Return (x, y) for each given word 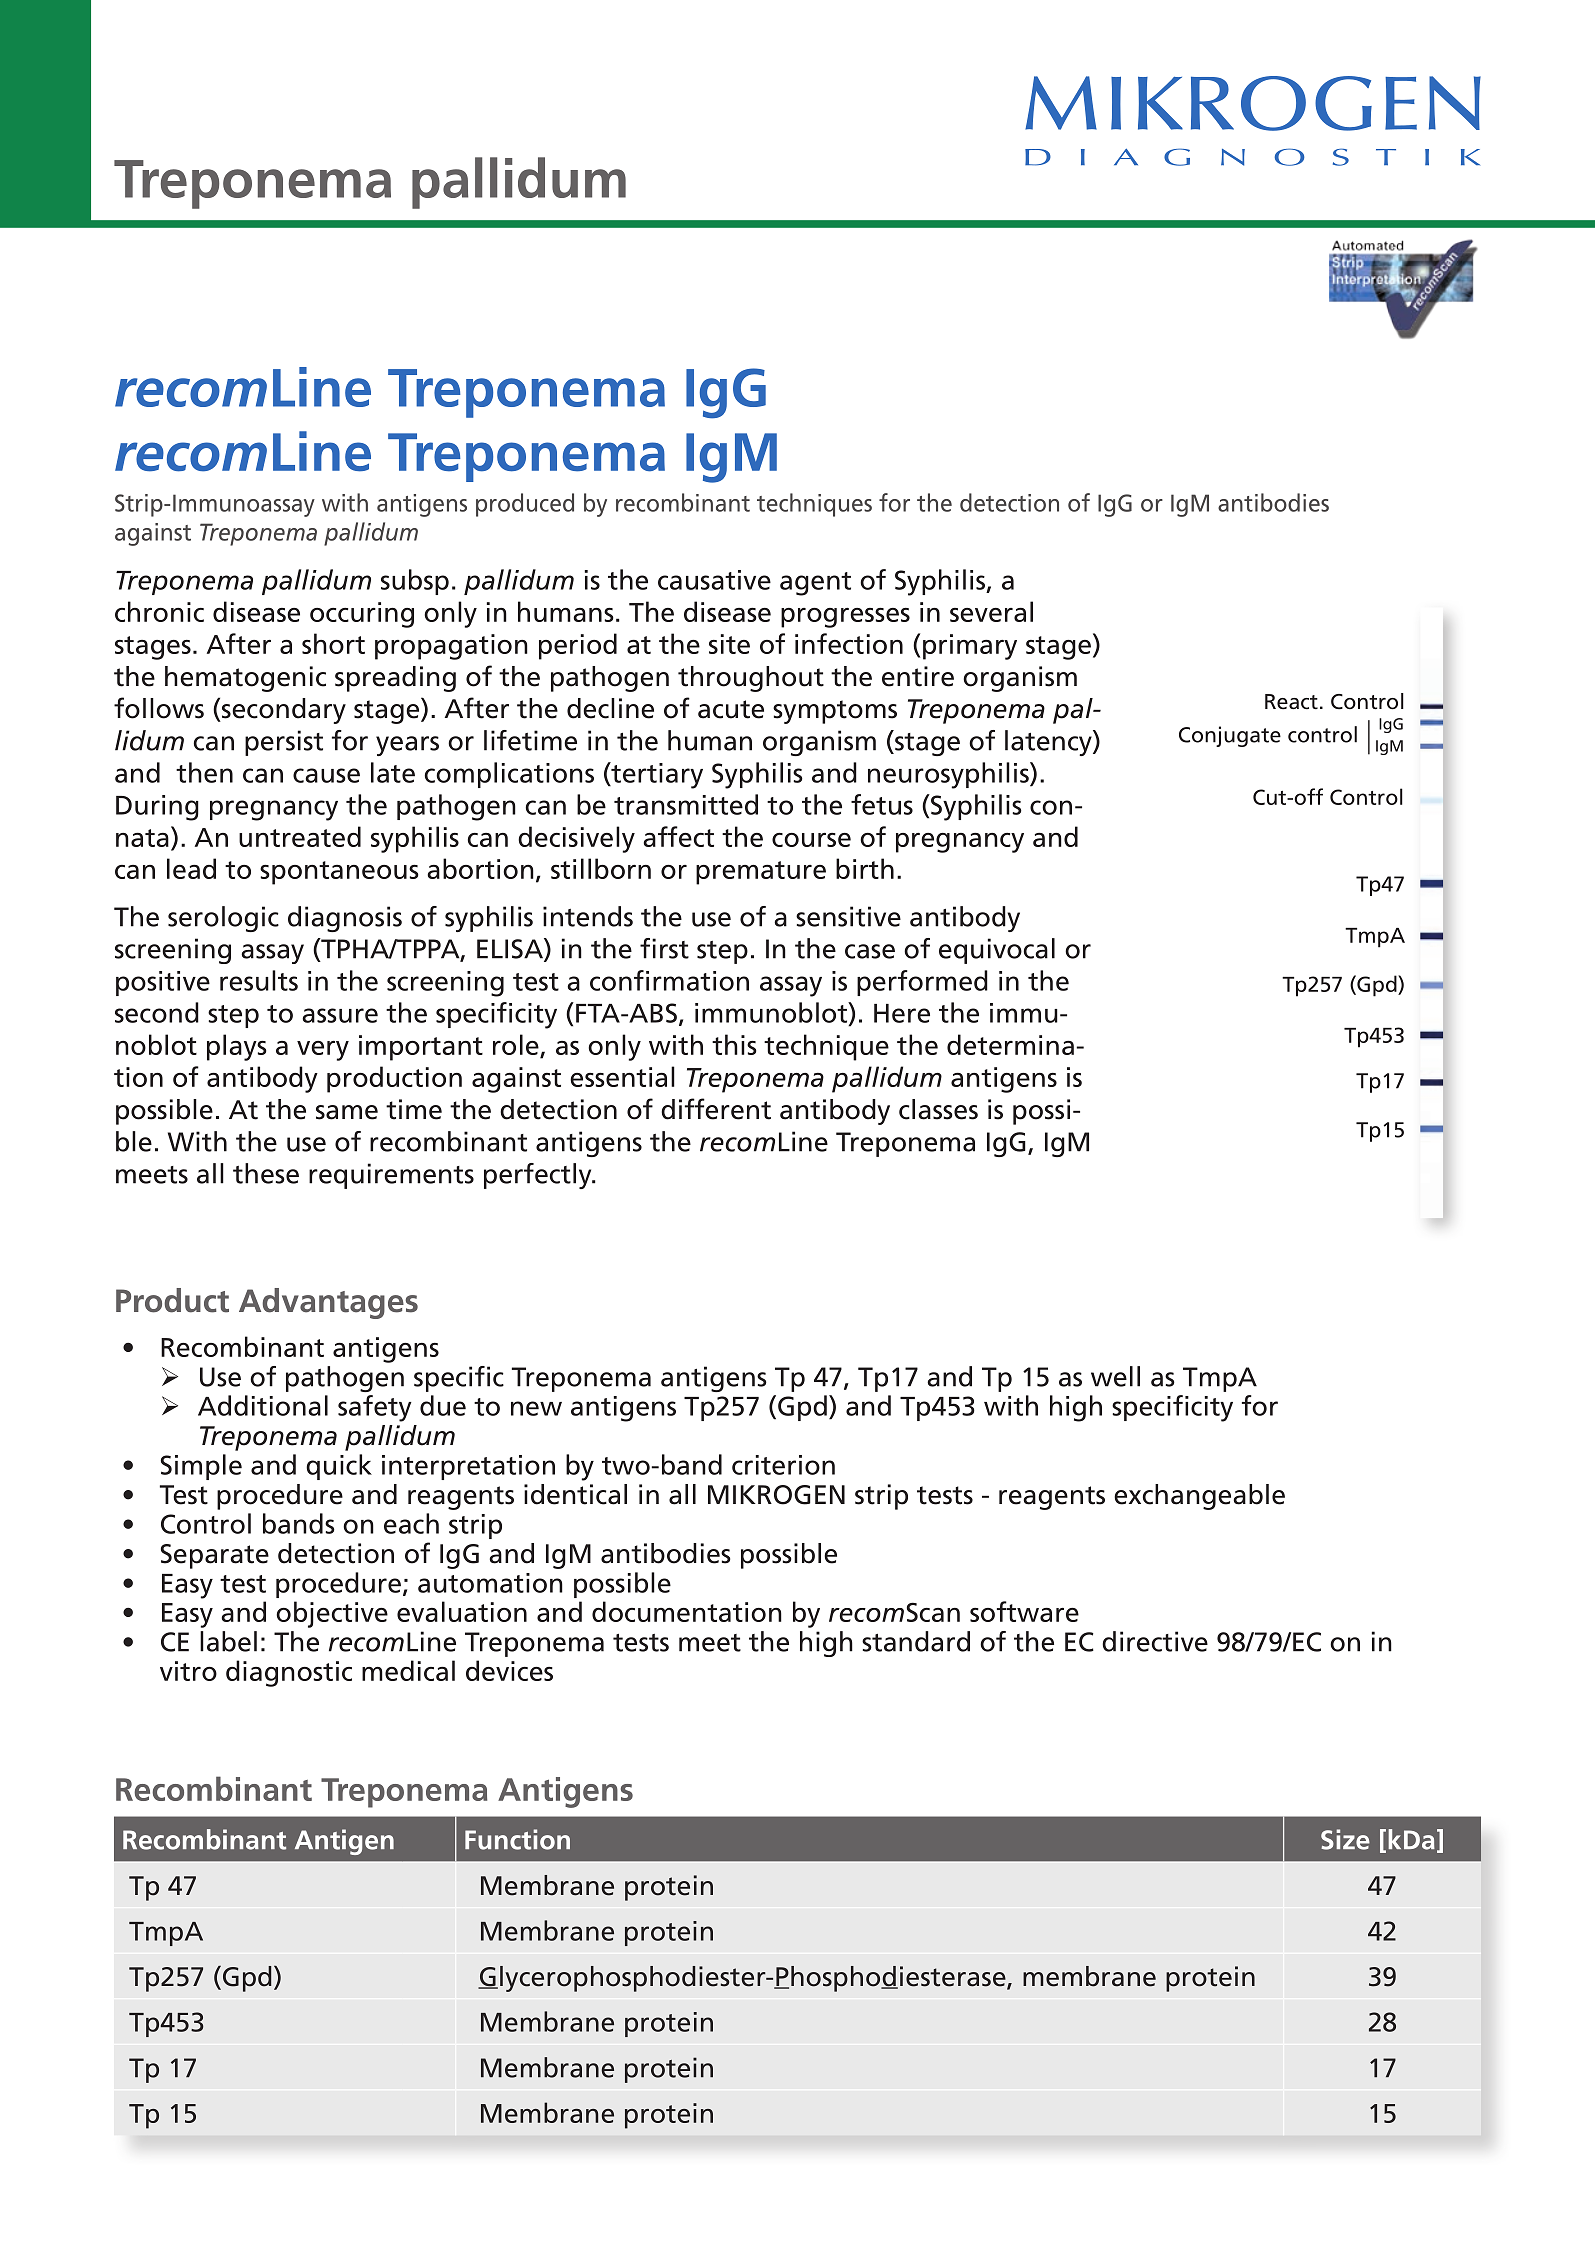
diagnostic (289, 1673)
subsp (415, 582)
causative (714, 580)
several (991, 611)
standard (916, 1641)
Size (1345, 1839)
